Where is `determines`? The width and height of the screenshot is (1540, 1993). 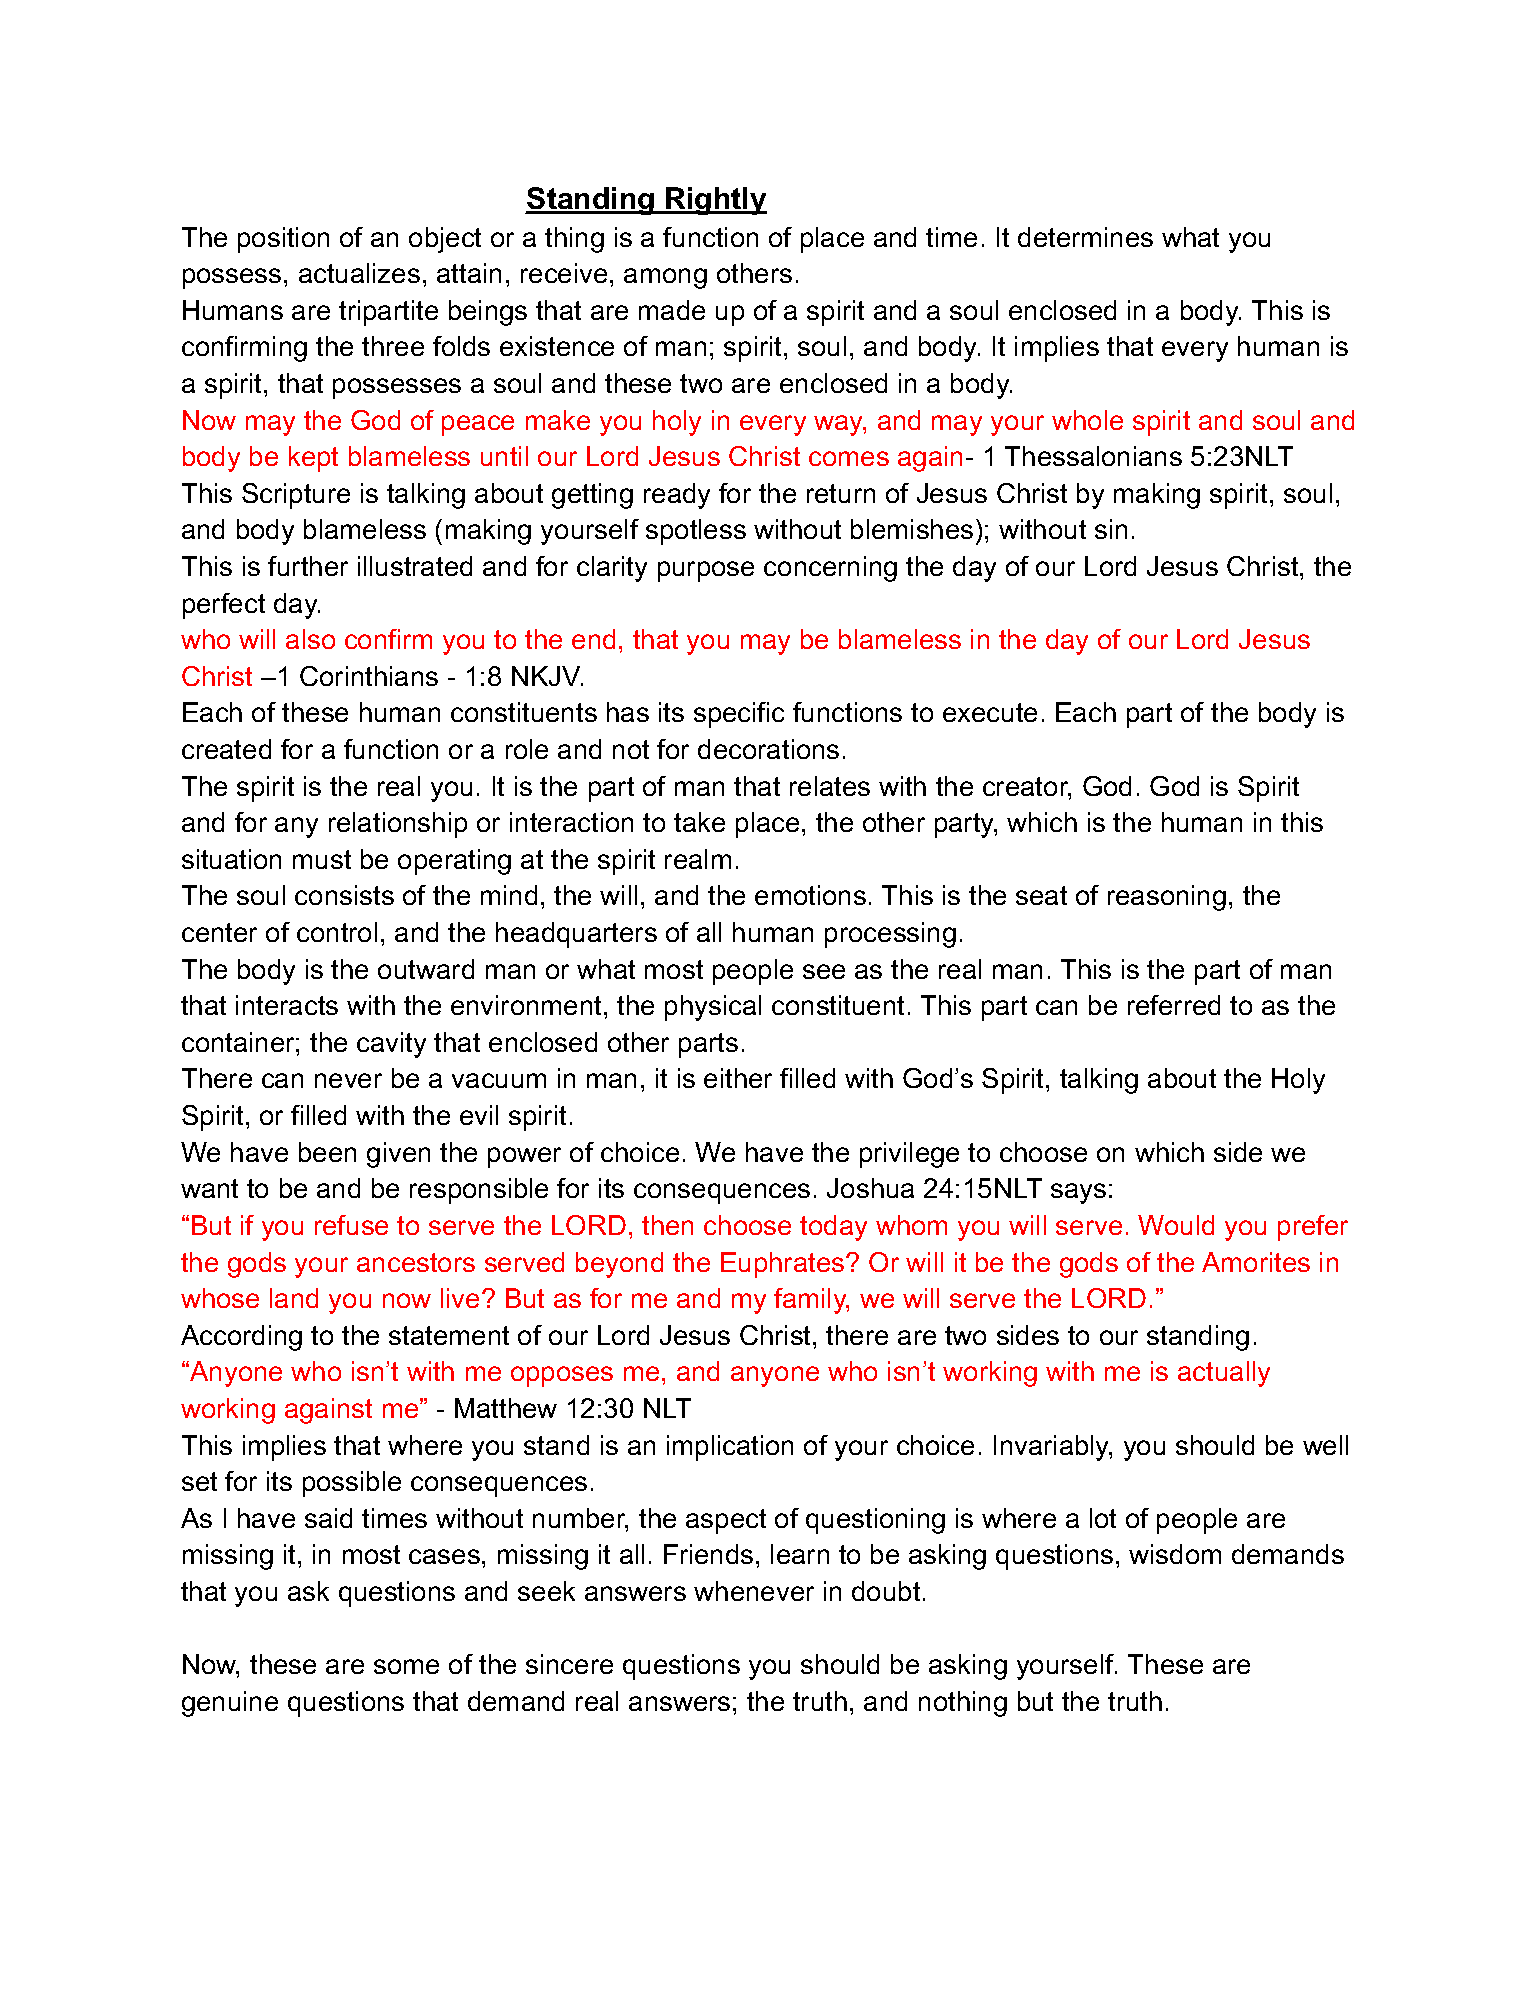
determines is located at coordinates (1085, 237).
